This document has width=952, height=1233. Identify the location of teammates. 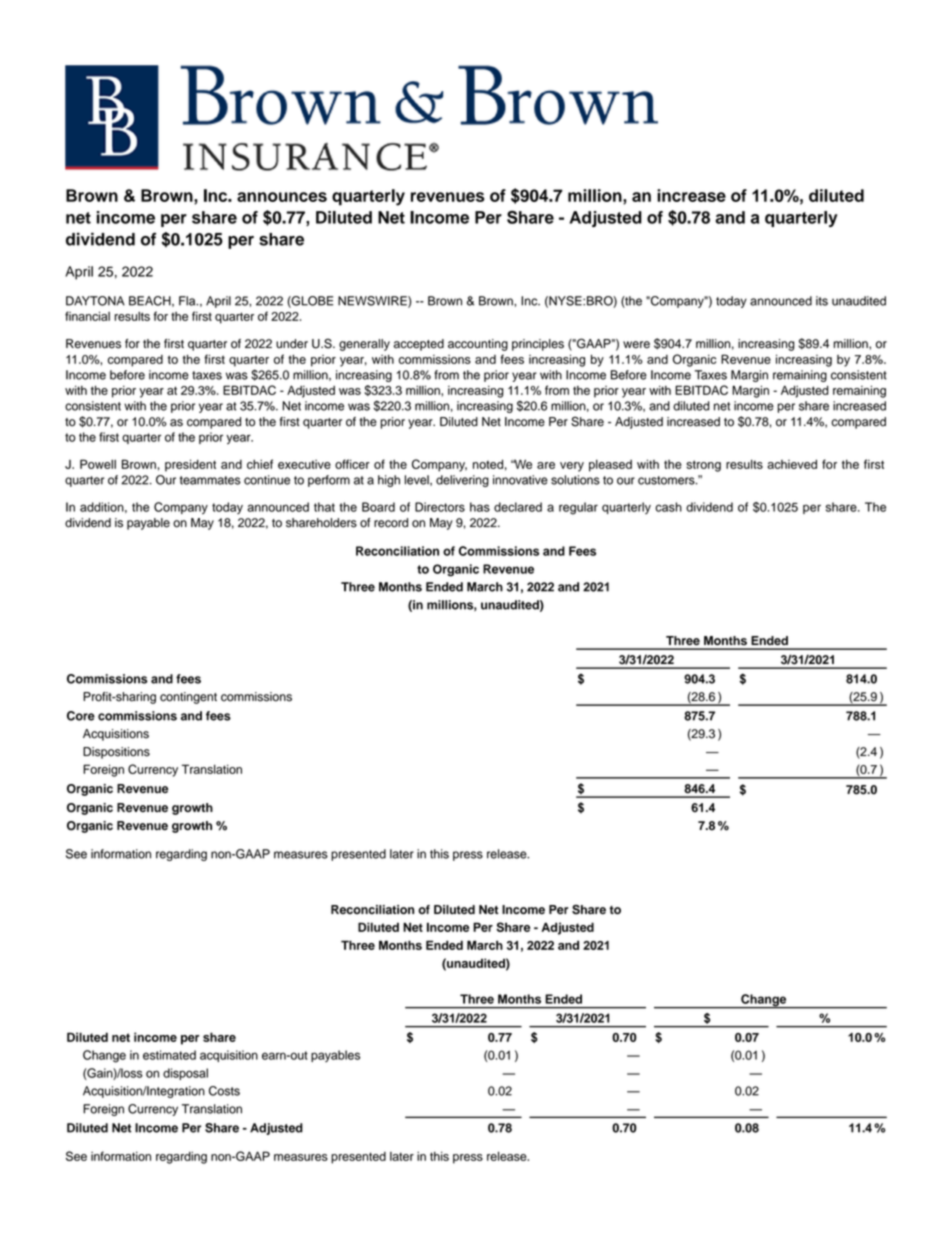
(210, 480).
